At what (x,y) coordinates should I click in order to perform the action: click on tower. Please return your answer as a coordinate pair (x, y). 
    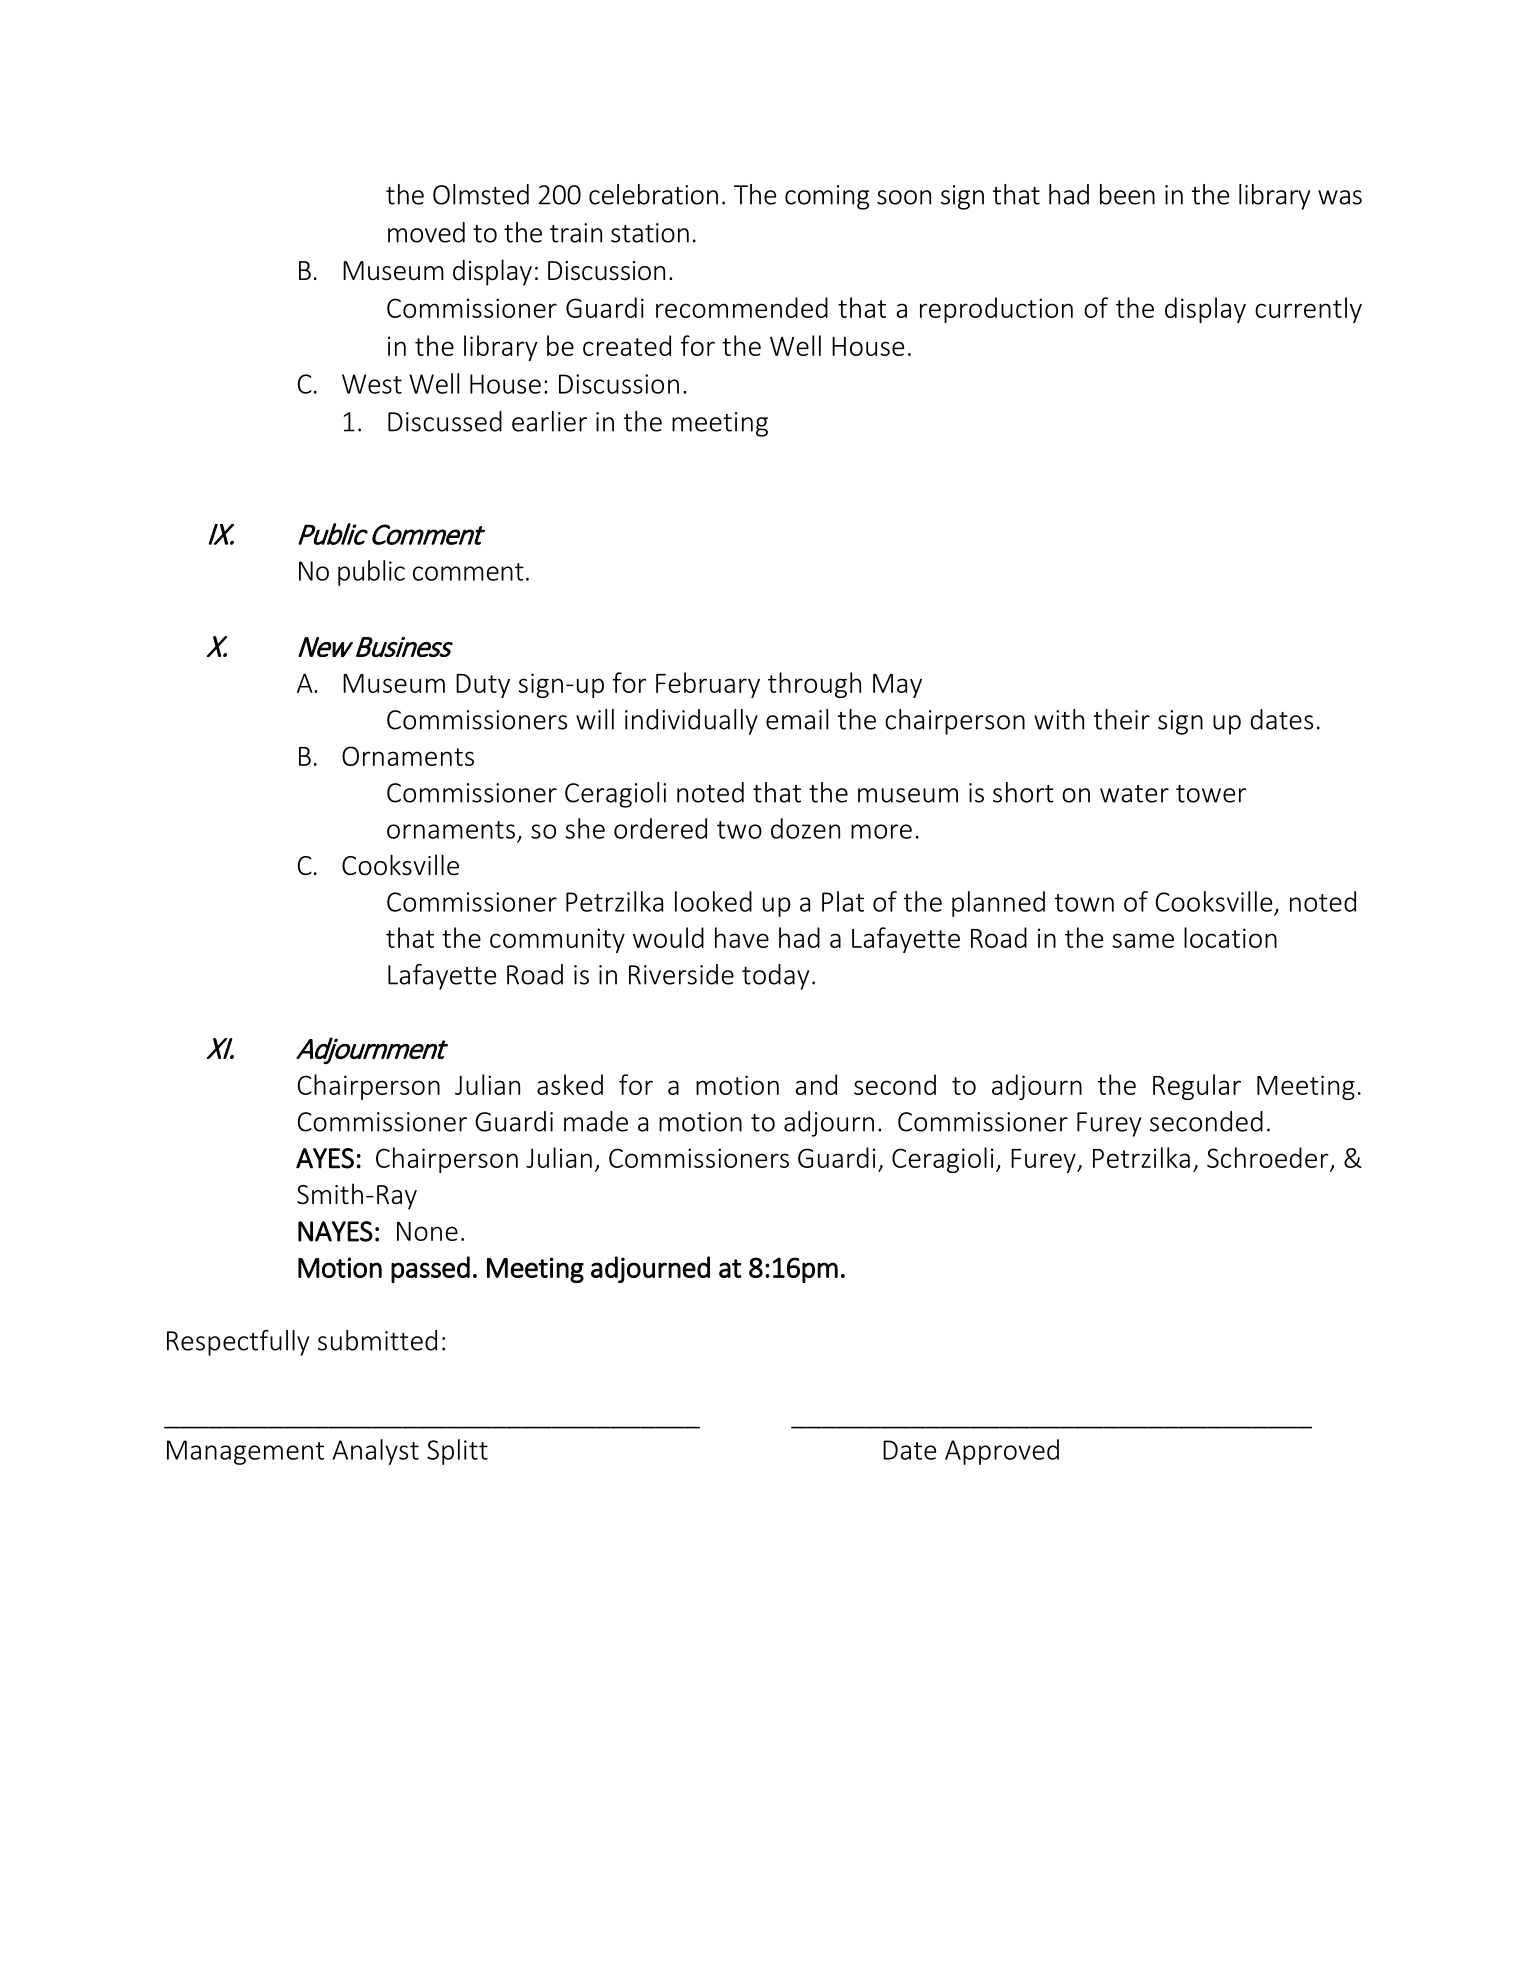
    Looking at the image, I should click on (1211, 794).
